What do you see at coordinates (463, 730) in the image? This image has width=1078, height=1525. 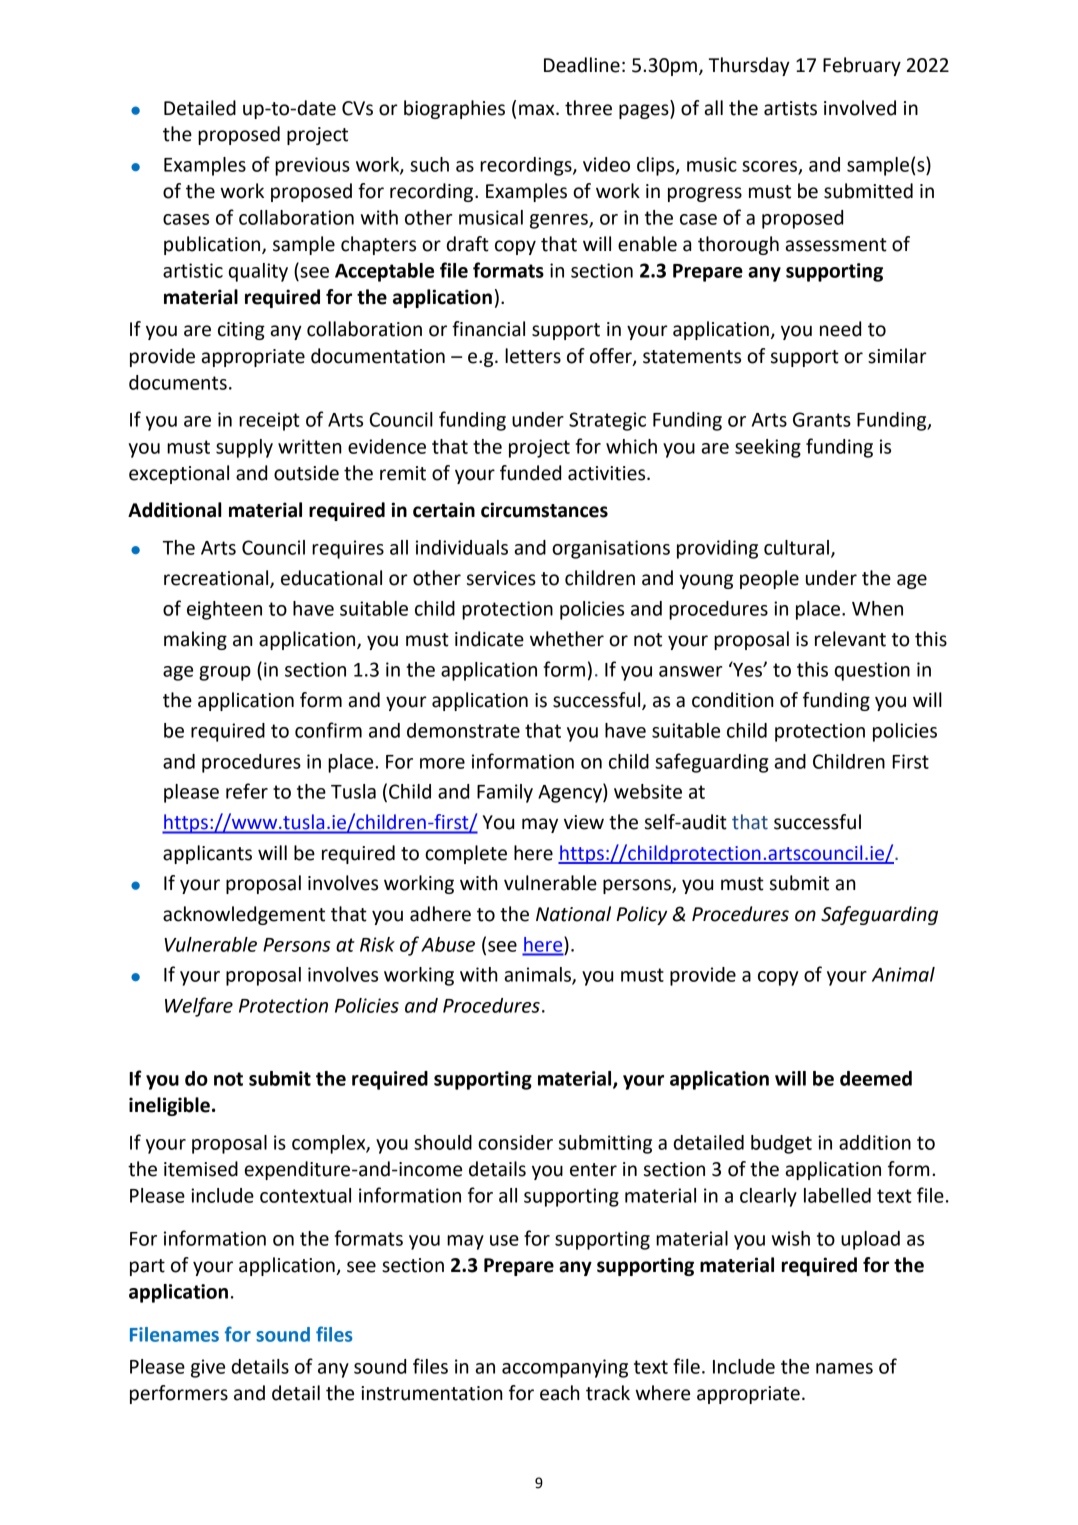 I see `demonstrate` at bounding box center [463, 730].
